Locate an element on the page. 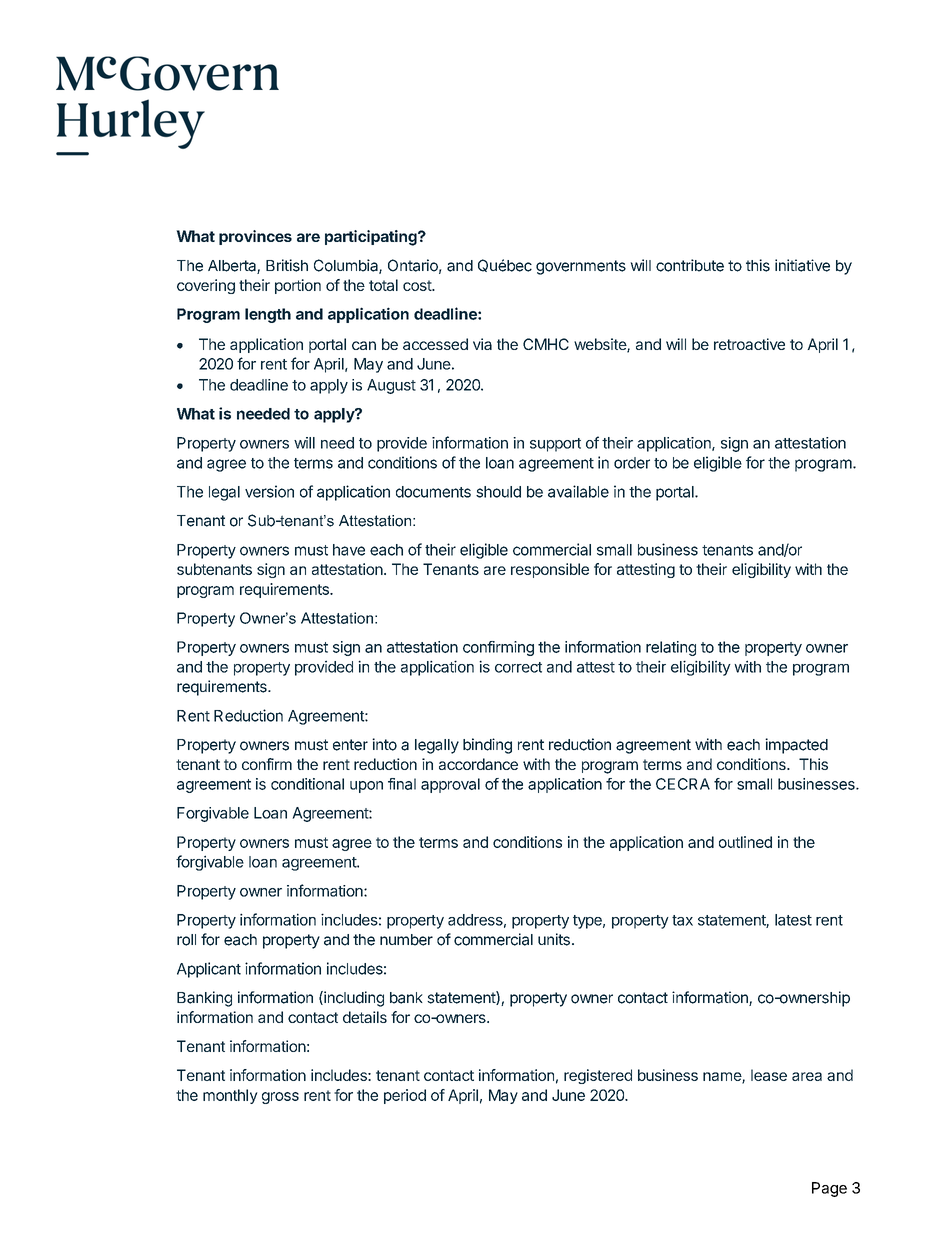  Page is located at coordinates (829, 1189).
